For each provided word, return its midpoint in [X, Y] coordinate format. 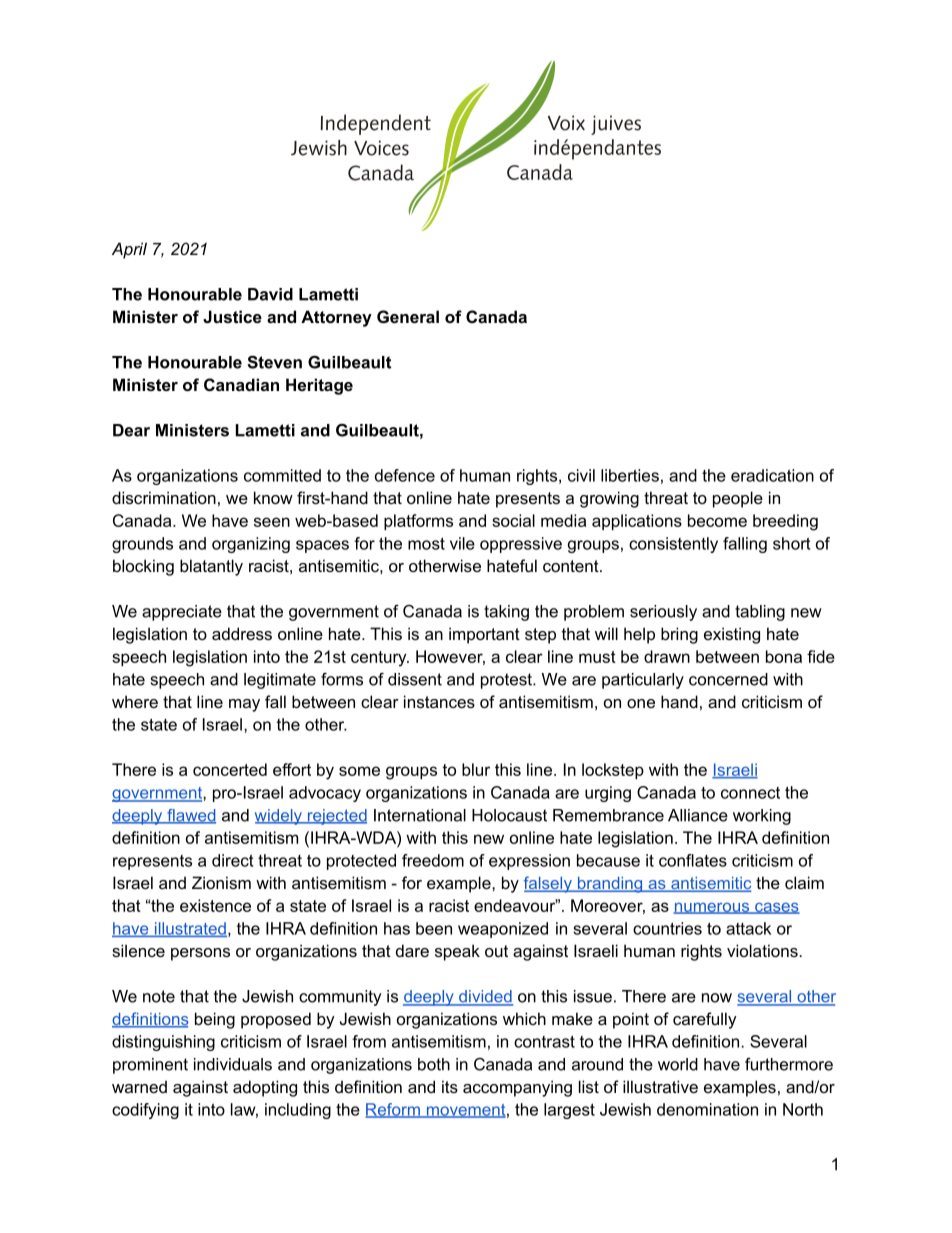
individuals [233, 1064]
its [450, 1086]
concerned [728, 679]
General [408, 316]
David [270, 294]
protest [507, 681]
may [244, 705]
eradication [772, 475]
